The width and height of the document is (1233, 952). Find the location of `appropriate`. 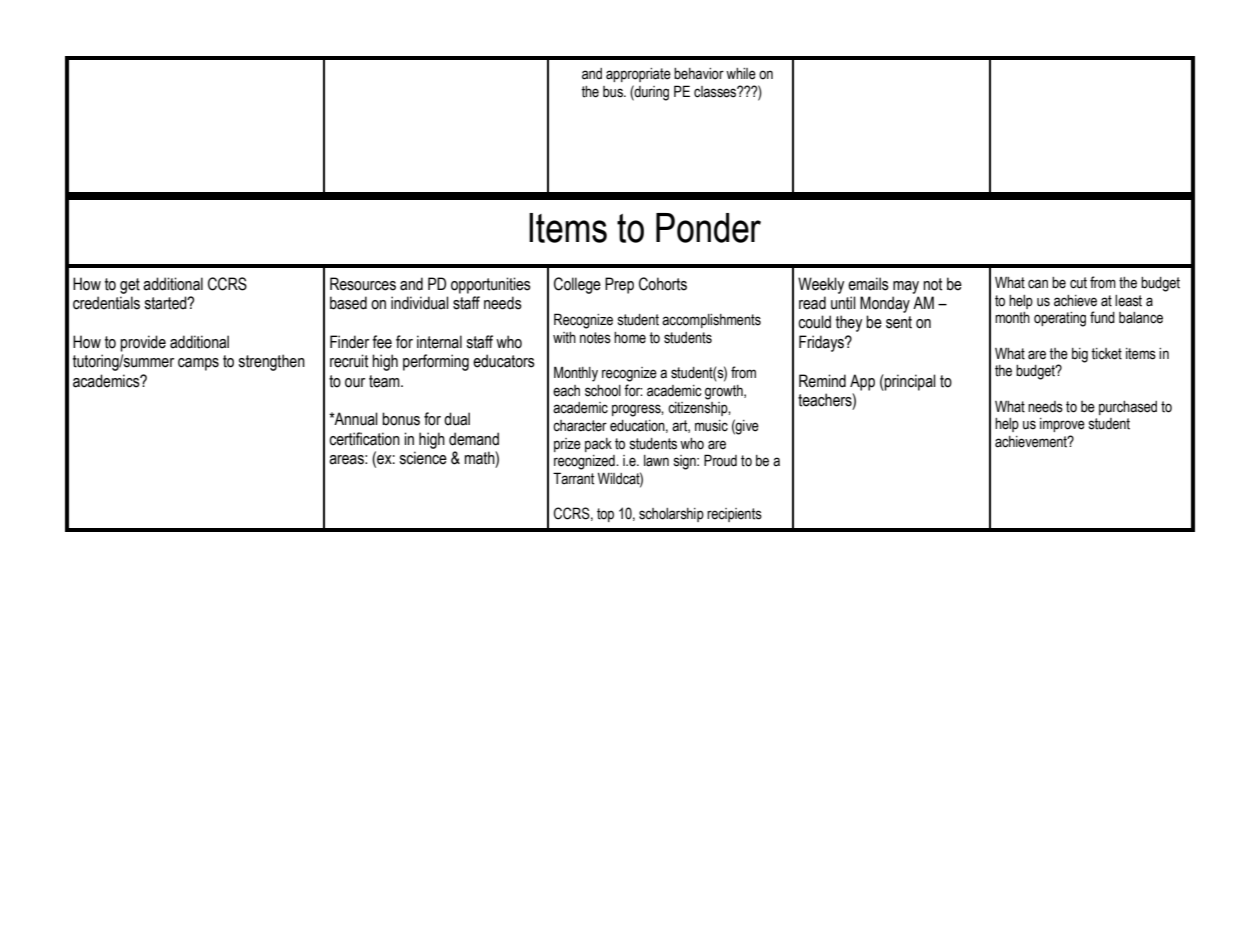

appropriate is located at coordinates (638, 75).
